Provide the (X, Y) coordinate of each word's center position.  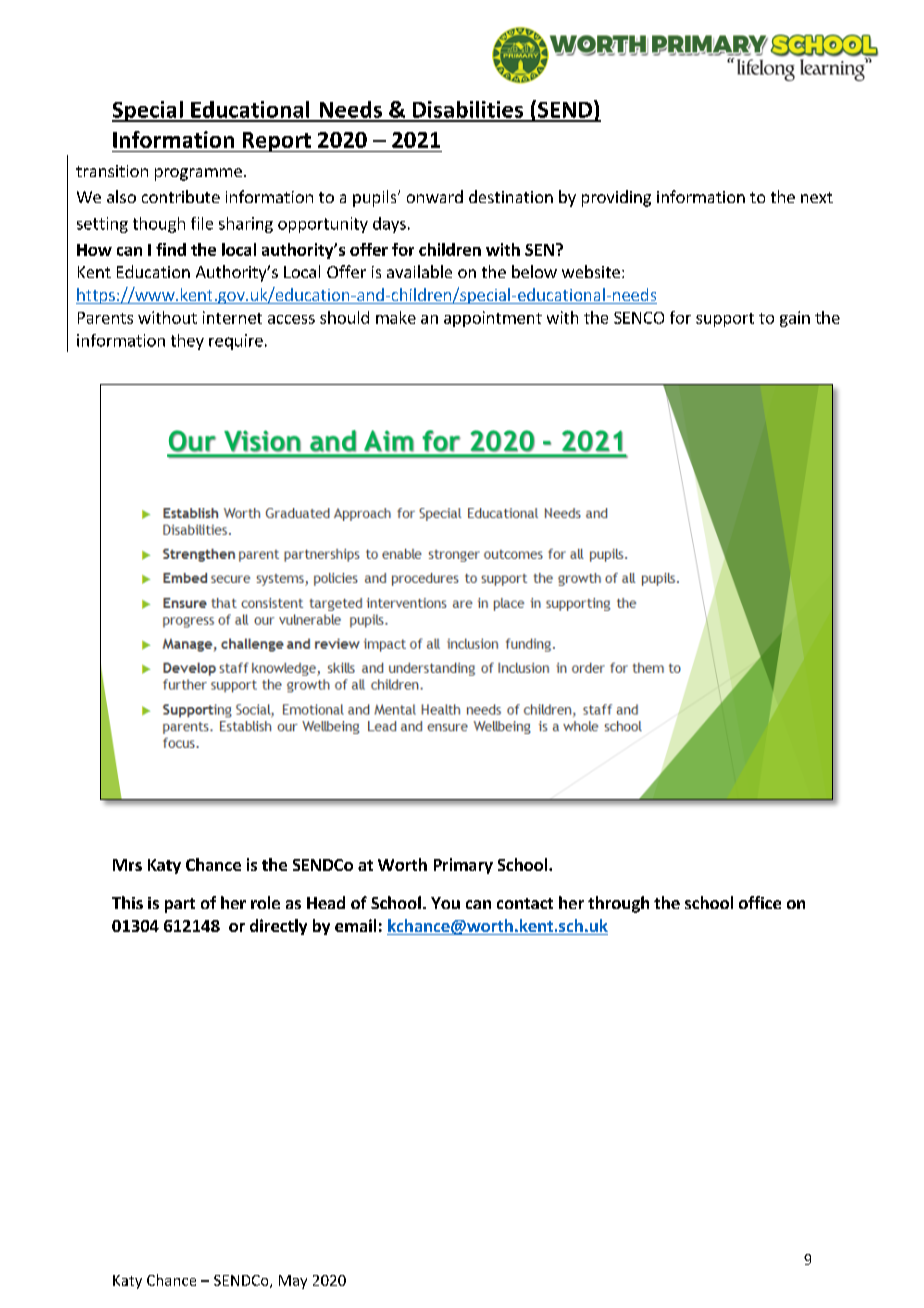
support (725, 320)
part (180, 905)
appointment (493, 319)
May (293, 1282)
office (760, 902)
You (445, 903)
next (817, 197)
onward (435, 196)
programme (198, 174)
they (187, 342)
